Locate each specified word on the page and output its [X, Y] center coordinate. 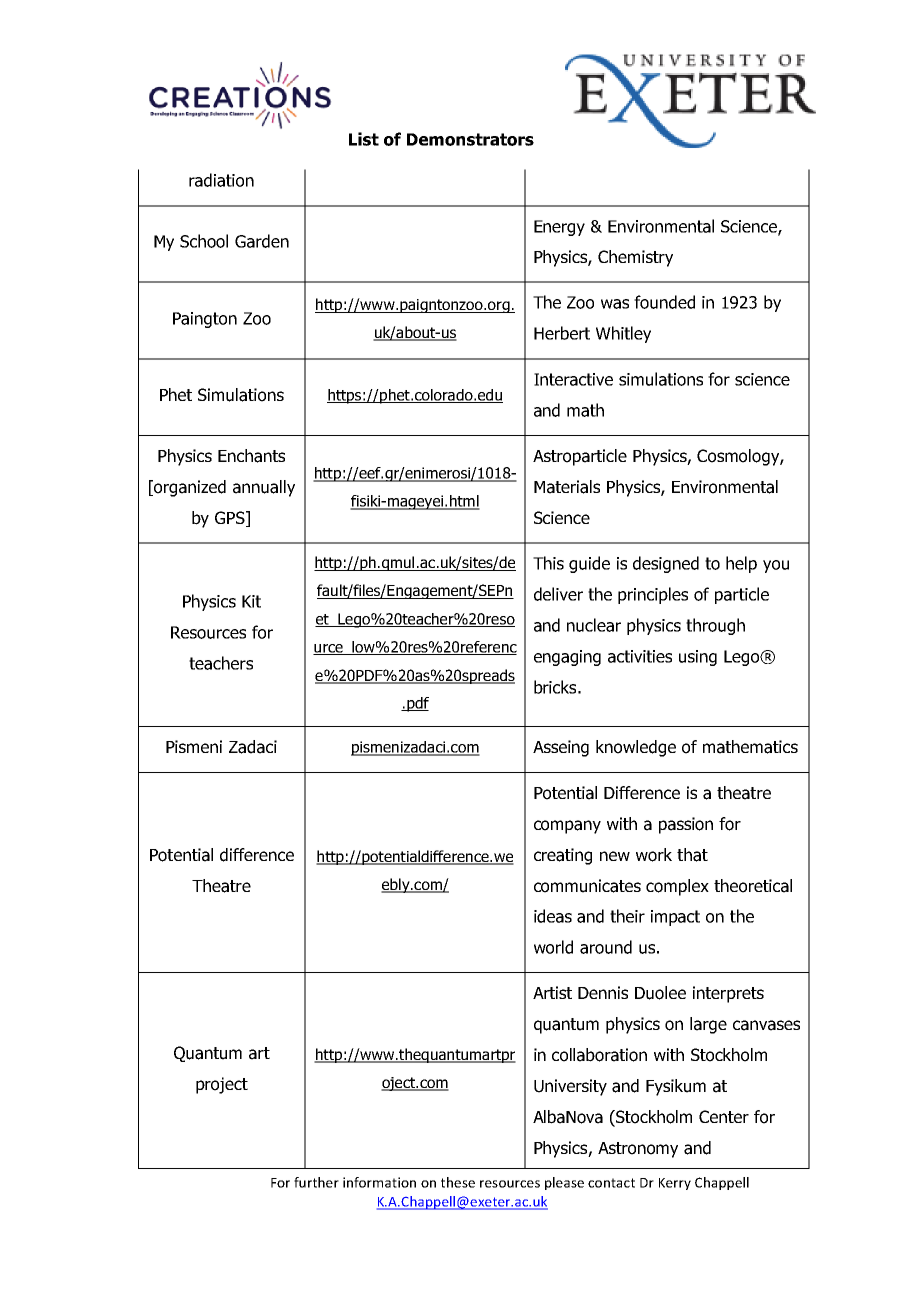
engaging [567, 658]
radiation [221, 180]
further [316, 1182]
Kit [251, 601]
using [698, 658]
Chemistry [635, 258]
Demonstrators [470, 139]
